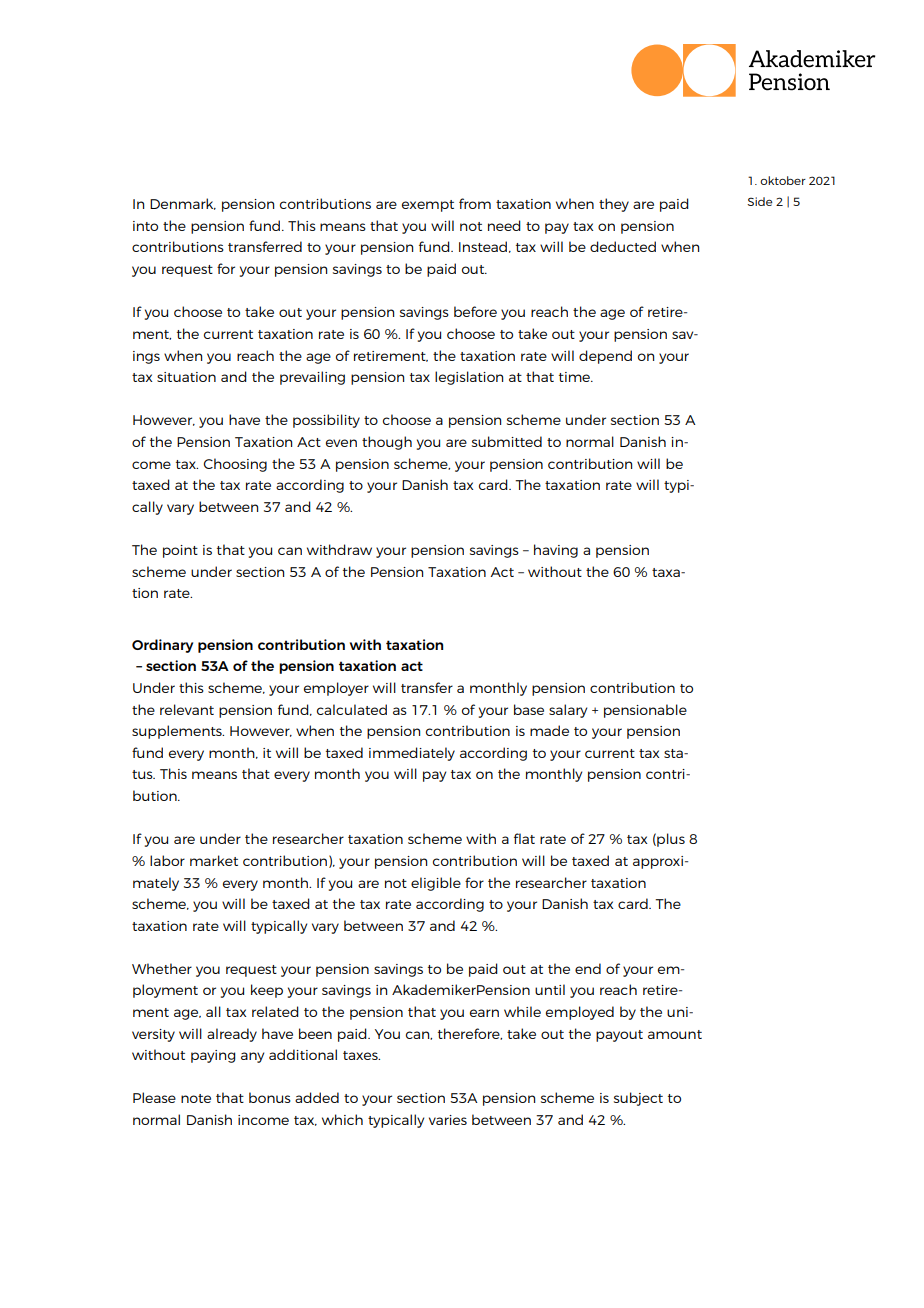 The image size is (924, 1308). What do you see at coordinates (448, 1120) in the screenshot?
I see `varies` at bounding box center [448, 1120].
